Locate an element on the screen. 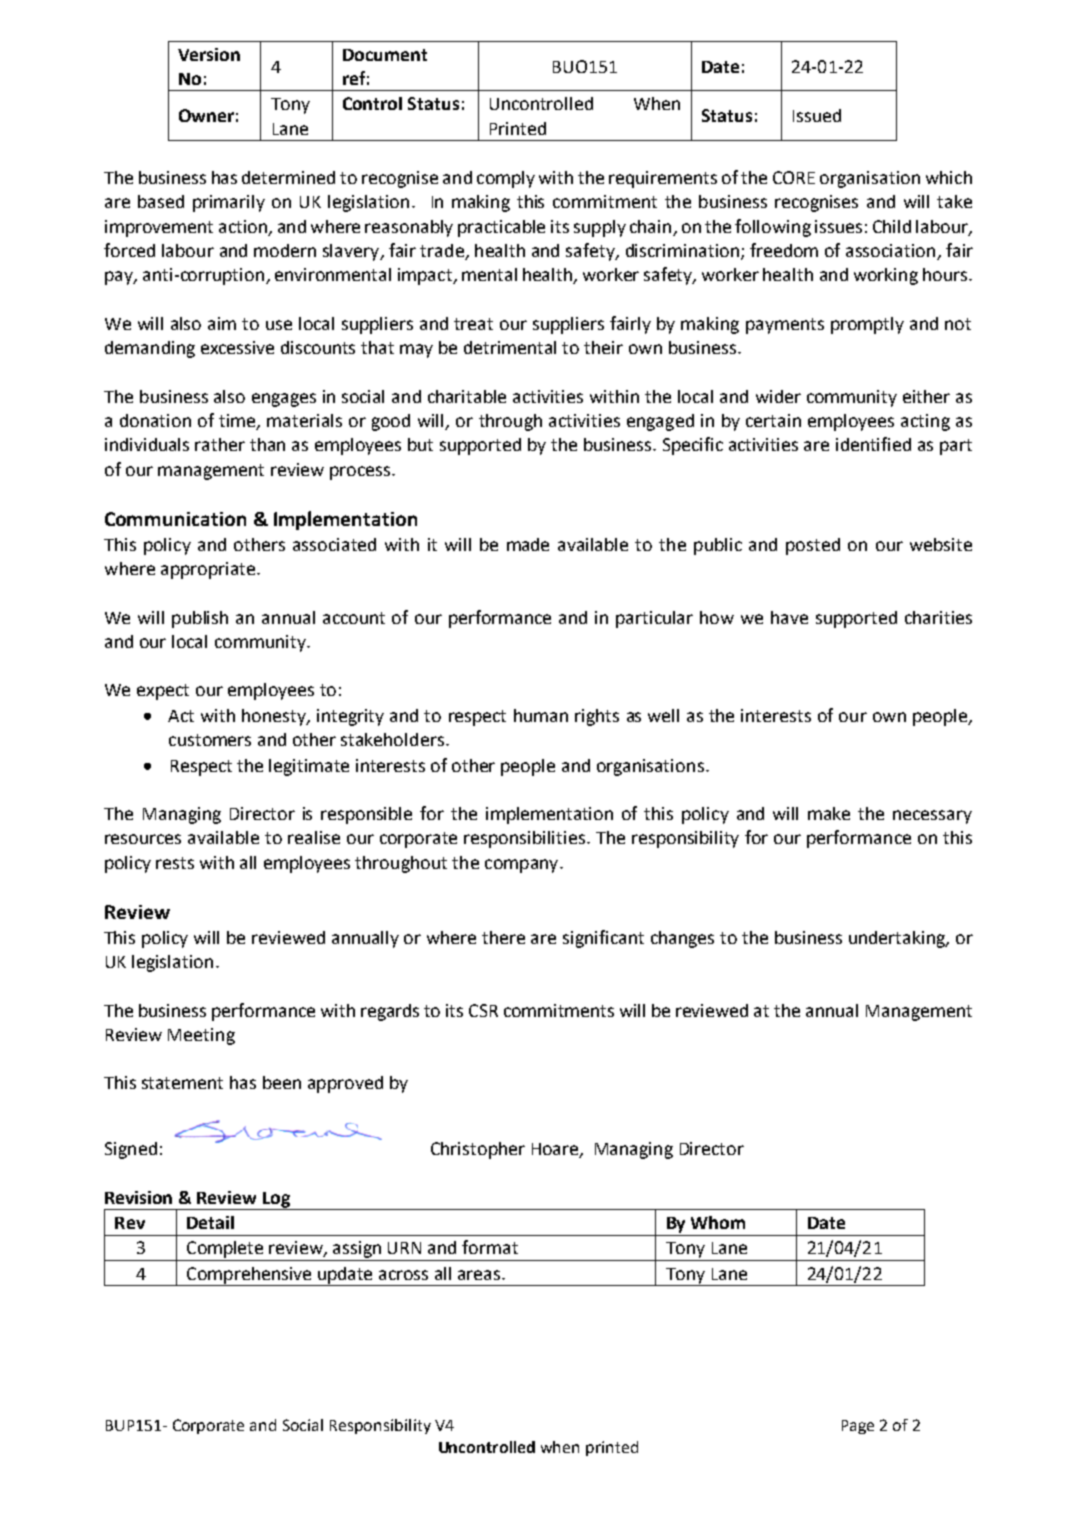 This screenshot has width=1077, height=1523. Comprehensive is located at coordinates (249, 1276).
